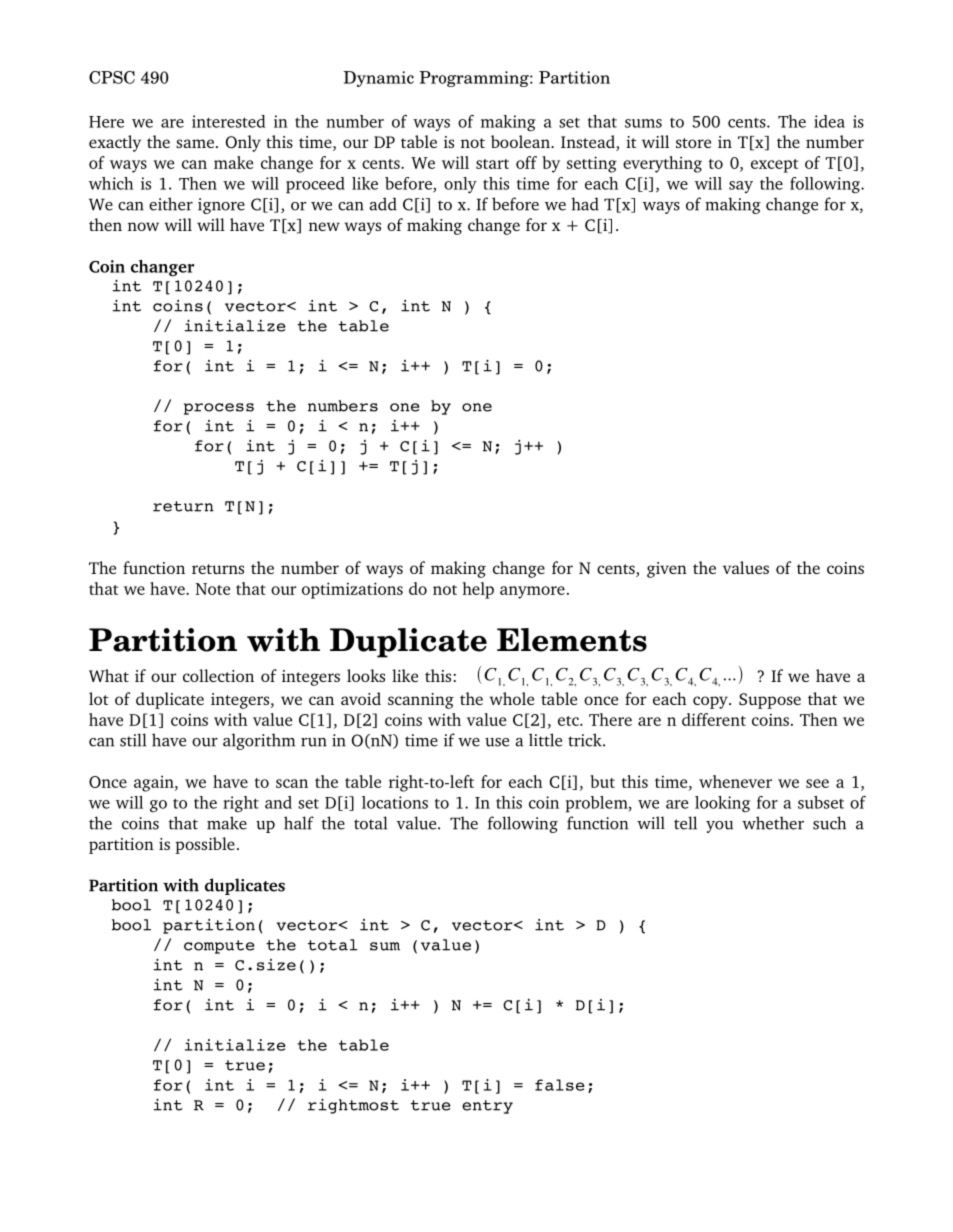  Describe the element at coordinates (219, 947) in the page. I see `compute` at that location.
